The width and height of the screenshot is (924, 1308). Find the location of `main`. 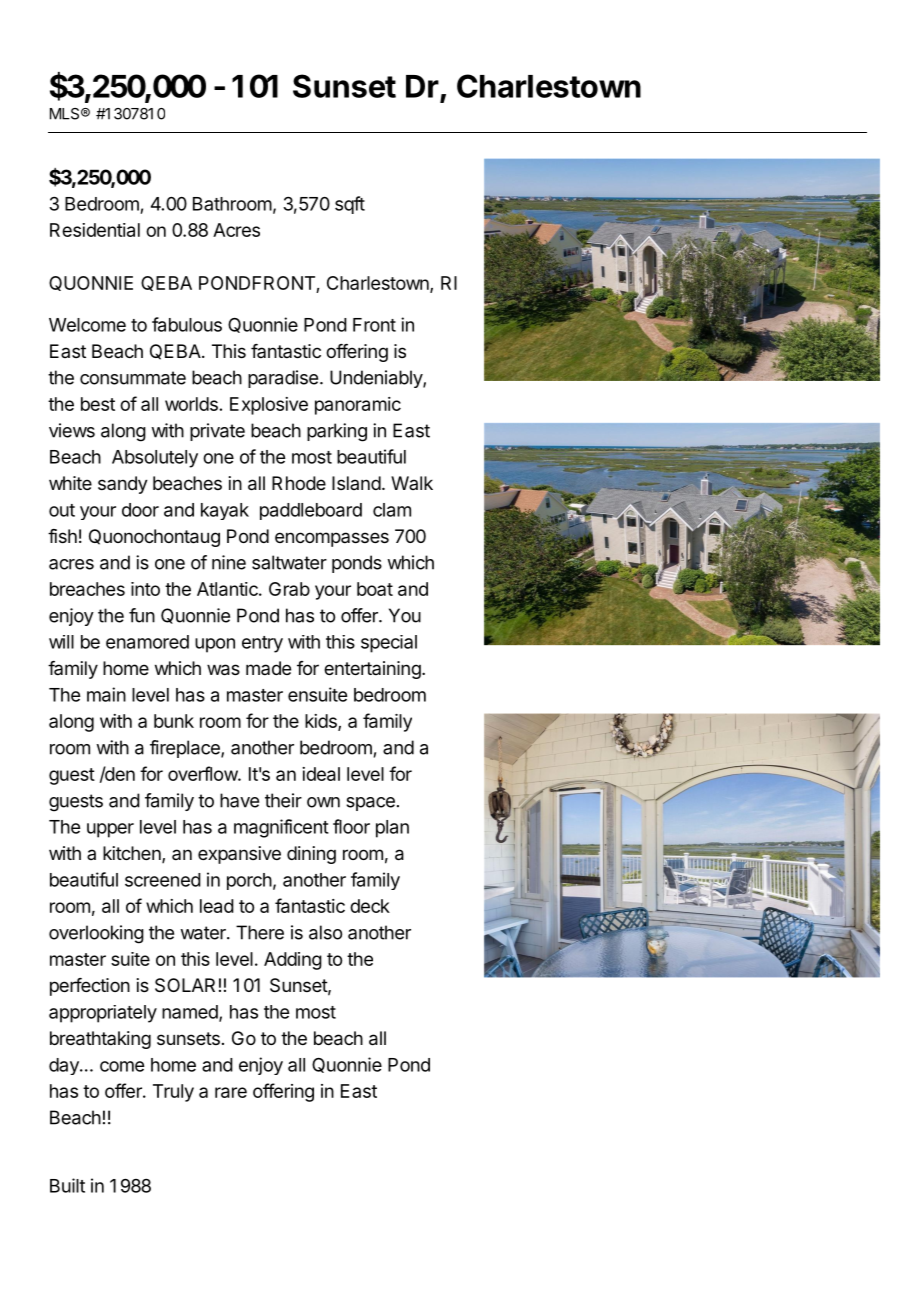

main is located at coordinates (106, 694).
